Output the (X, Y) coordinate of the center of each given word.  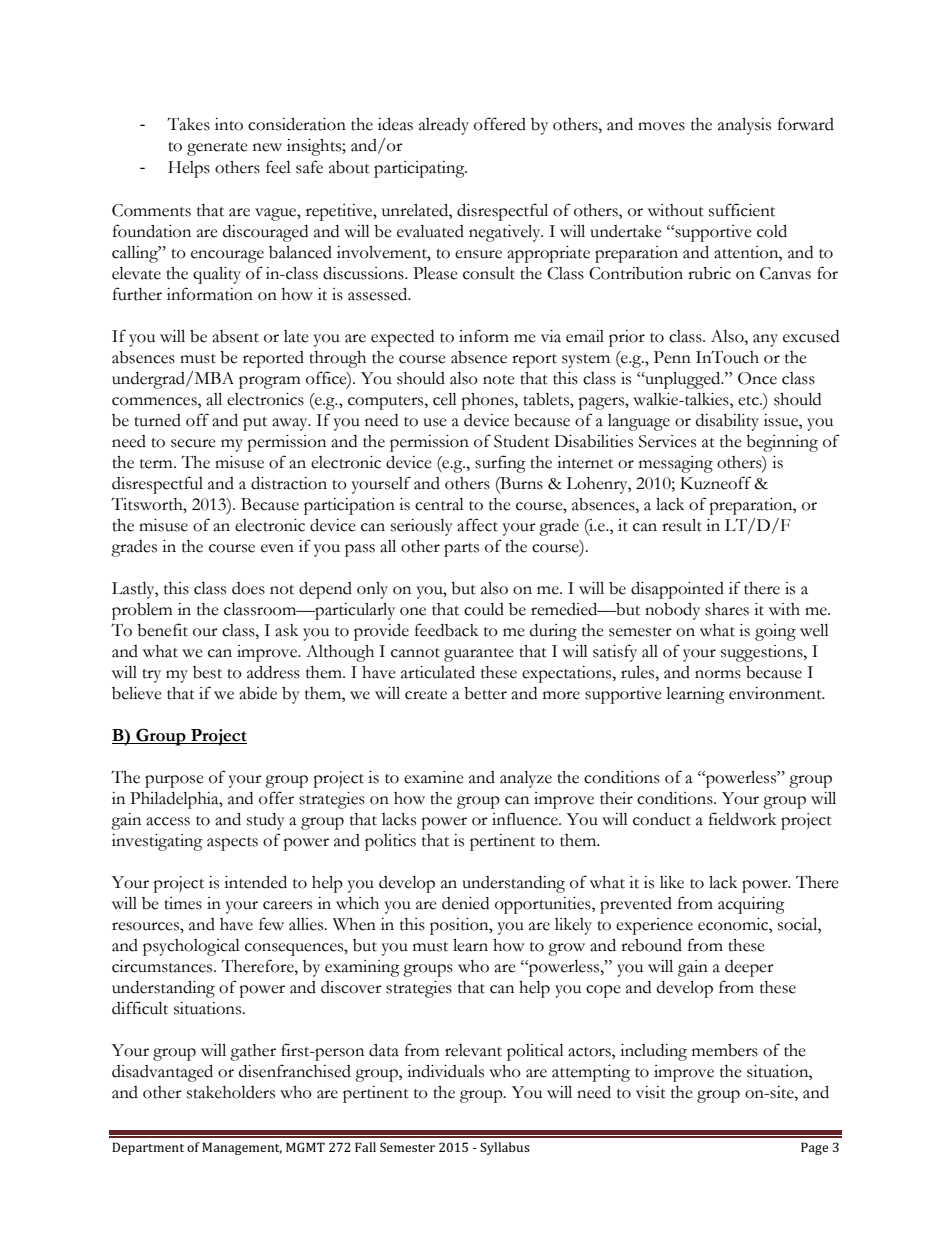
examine (434, 777)
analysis (744, 126)
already (444, 126)
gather (253, 1052)
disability (727, 422)
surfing (500, 464)
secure (193, 443)
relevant (473, 1050)
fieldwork (742, 819)
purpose (174, 781)
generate (217, 149)
